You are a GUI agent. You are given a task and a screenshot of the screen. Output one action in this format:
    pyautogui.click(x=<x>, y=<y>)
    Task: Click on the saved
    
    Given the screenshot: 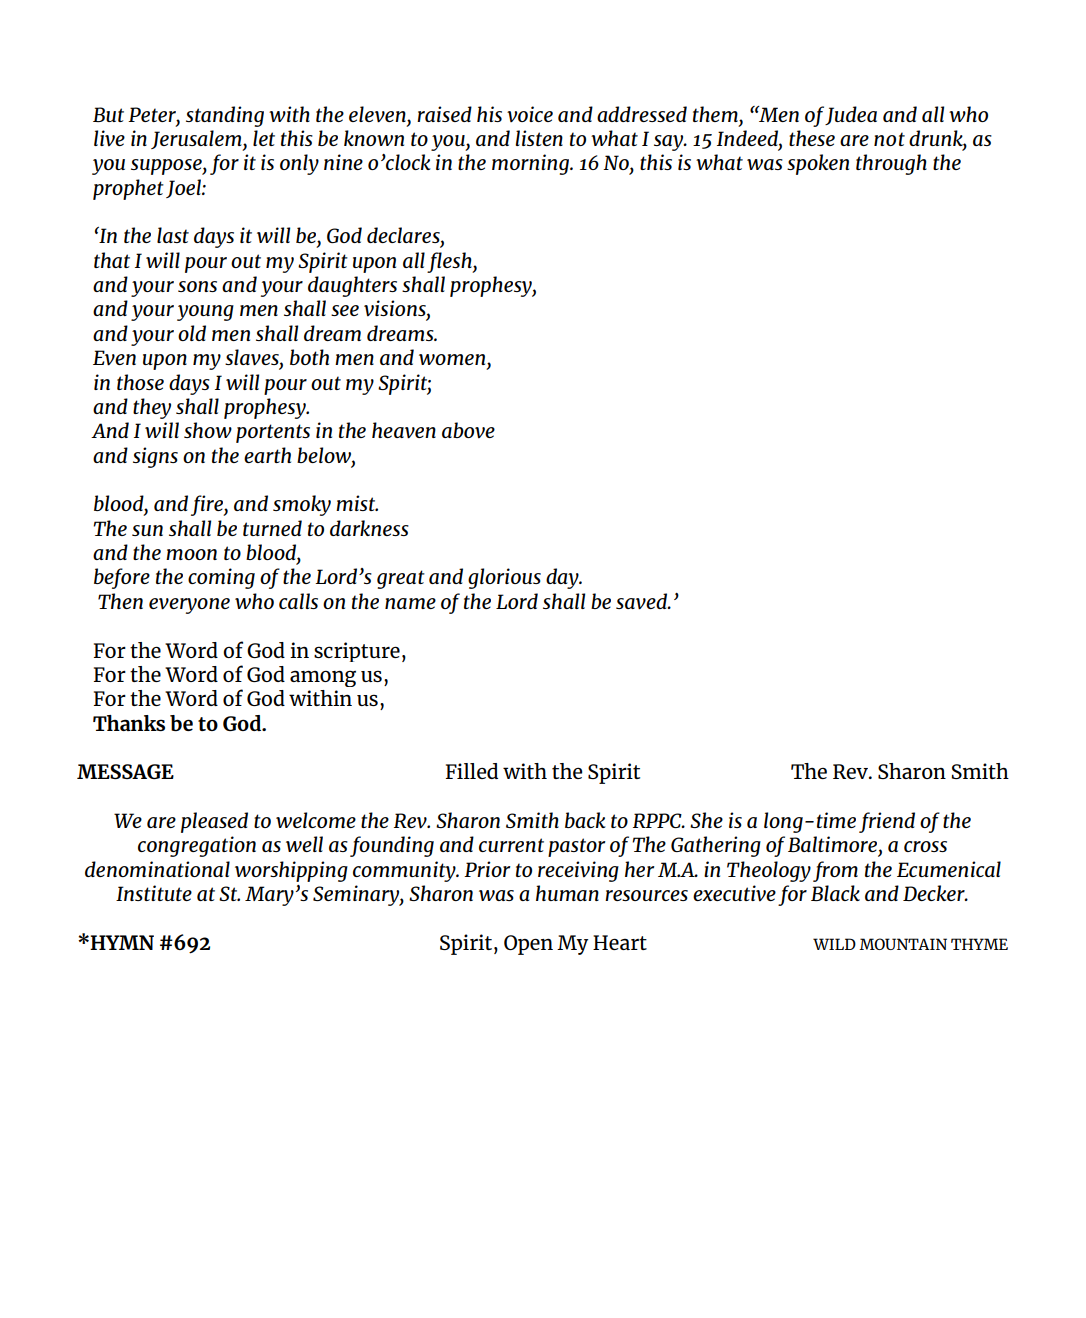 What is the action you would take?
    pyautogui.click(x=643, y=601)
